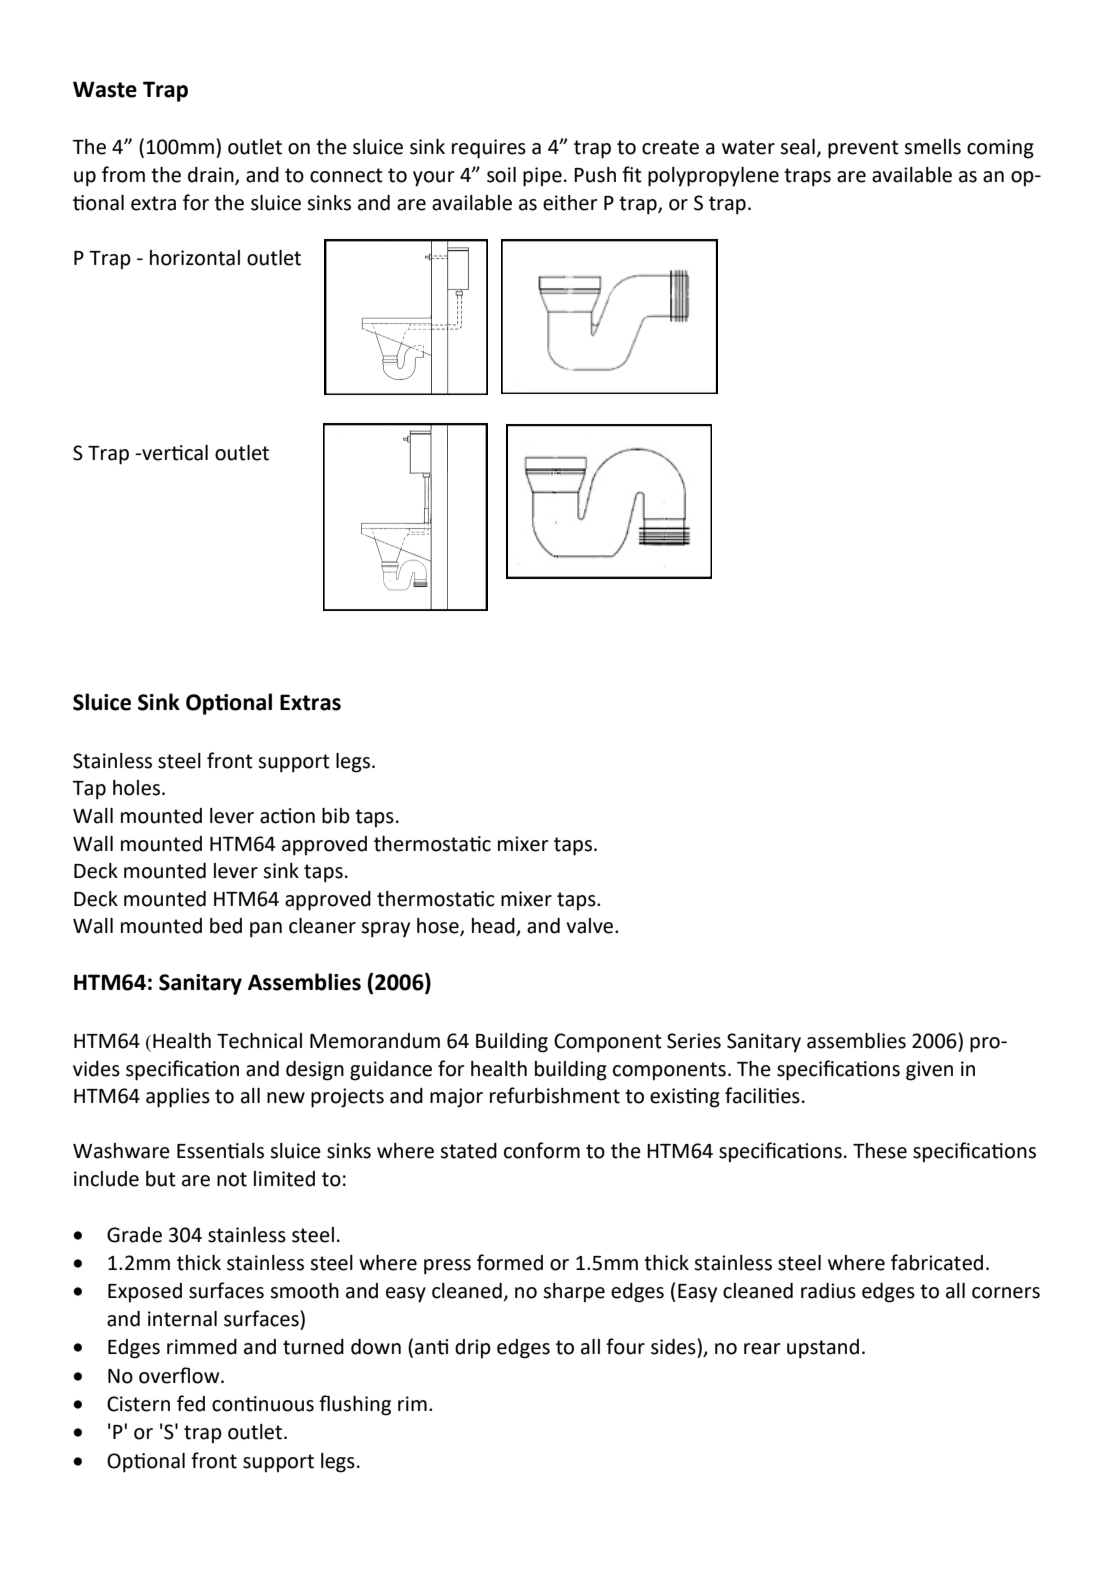  I want to click on drain, so click(212, 176).
